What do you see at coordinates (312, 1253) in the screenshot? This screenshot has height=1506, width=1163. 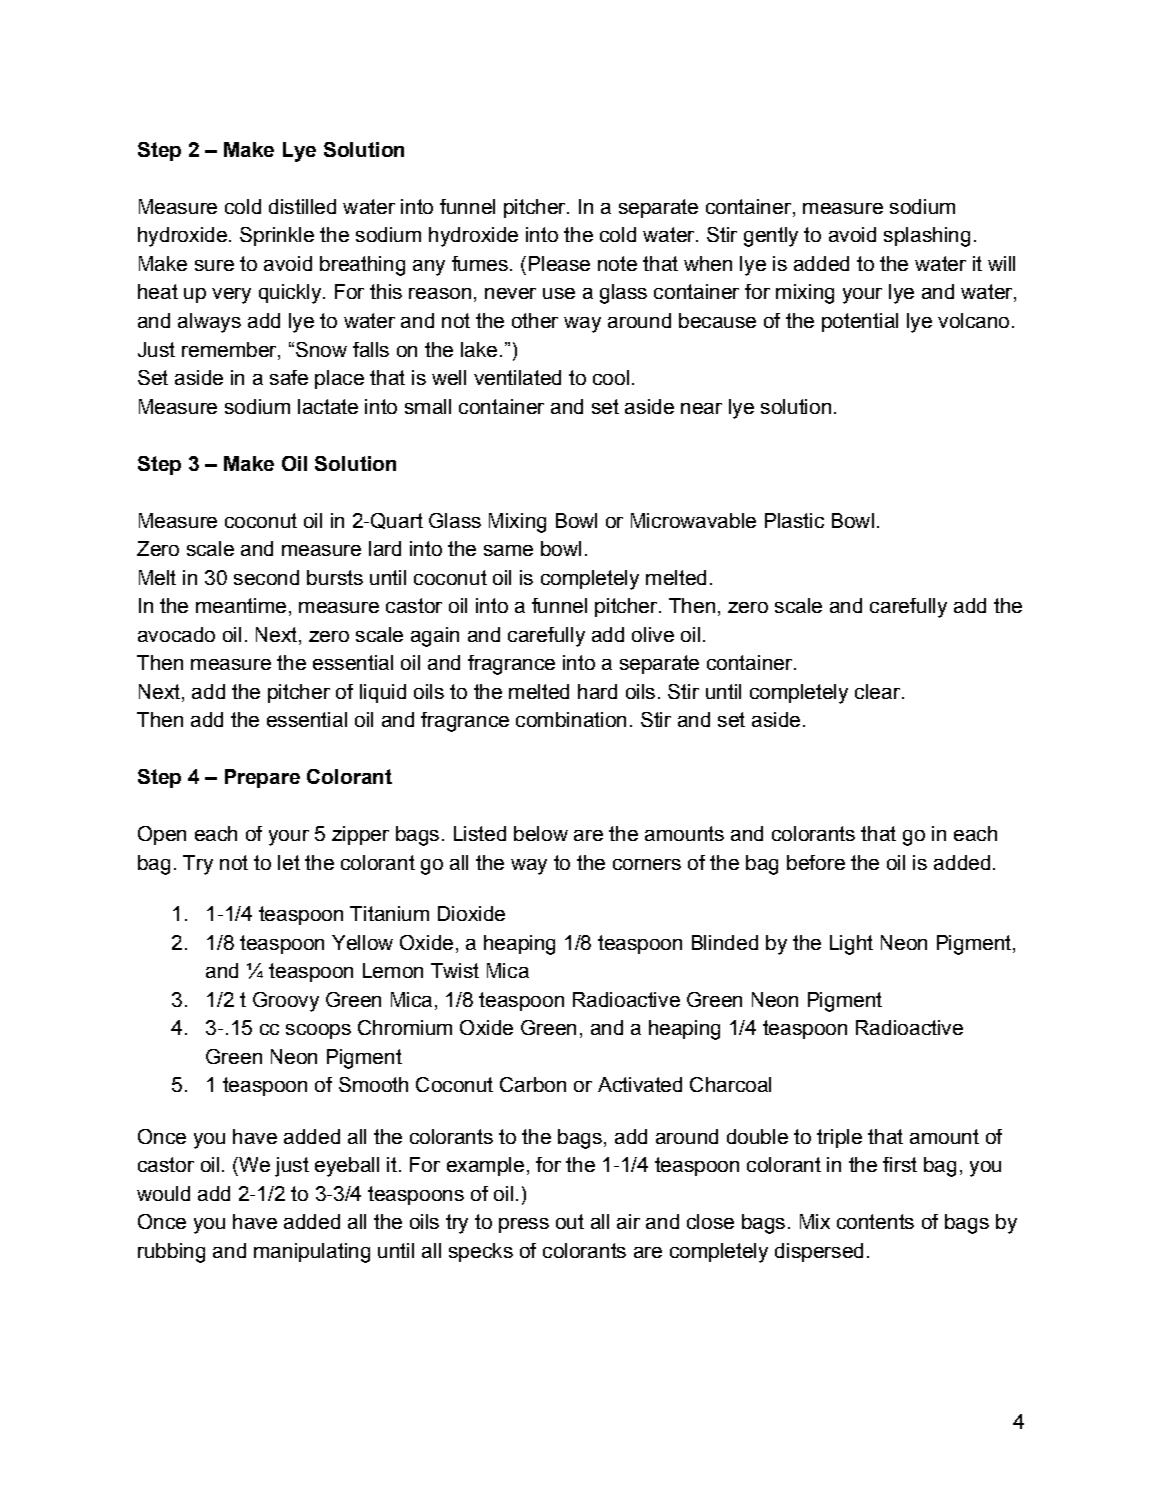 I see `manipulating` at bounding box center [312, 1253].
